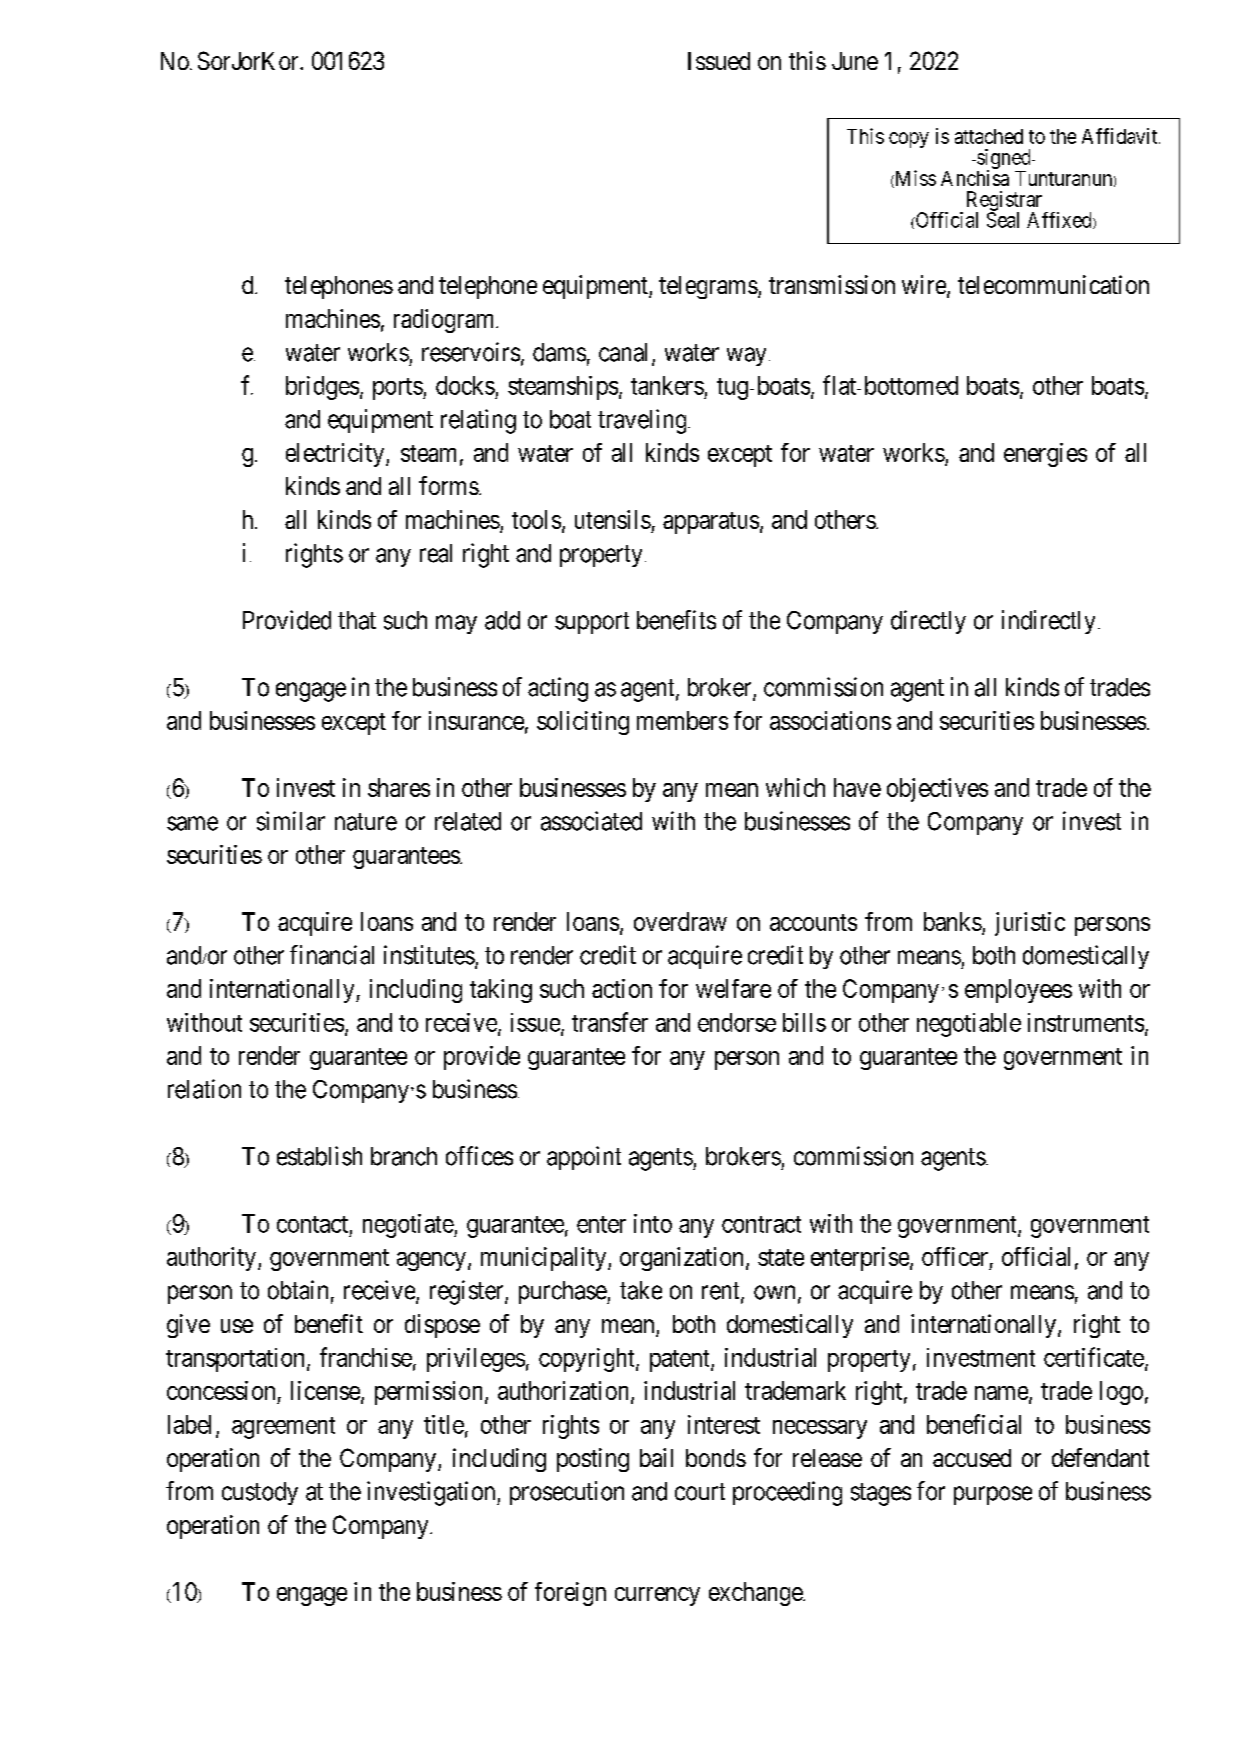  Describe the element at coordinates (260, 1493) in the page. I see `custody` at that location.
